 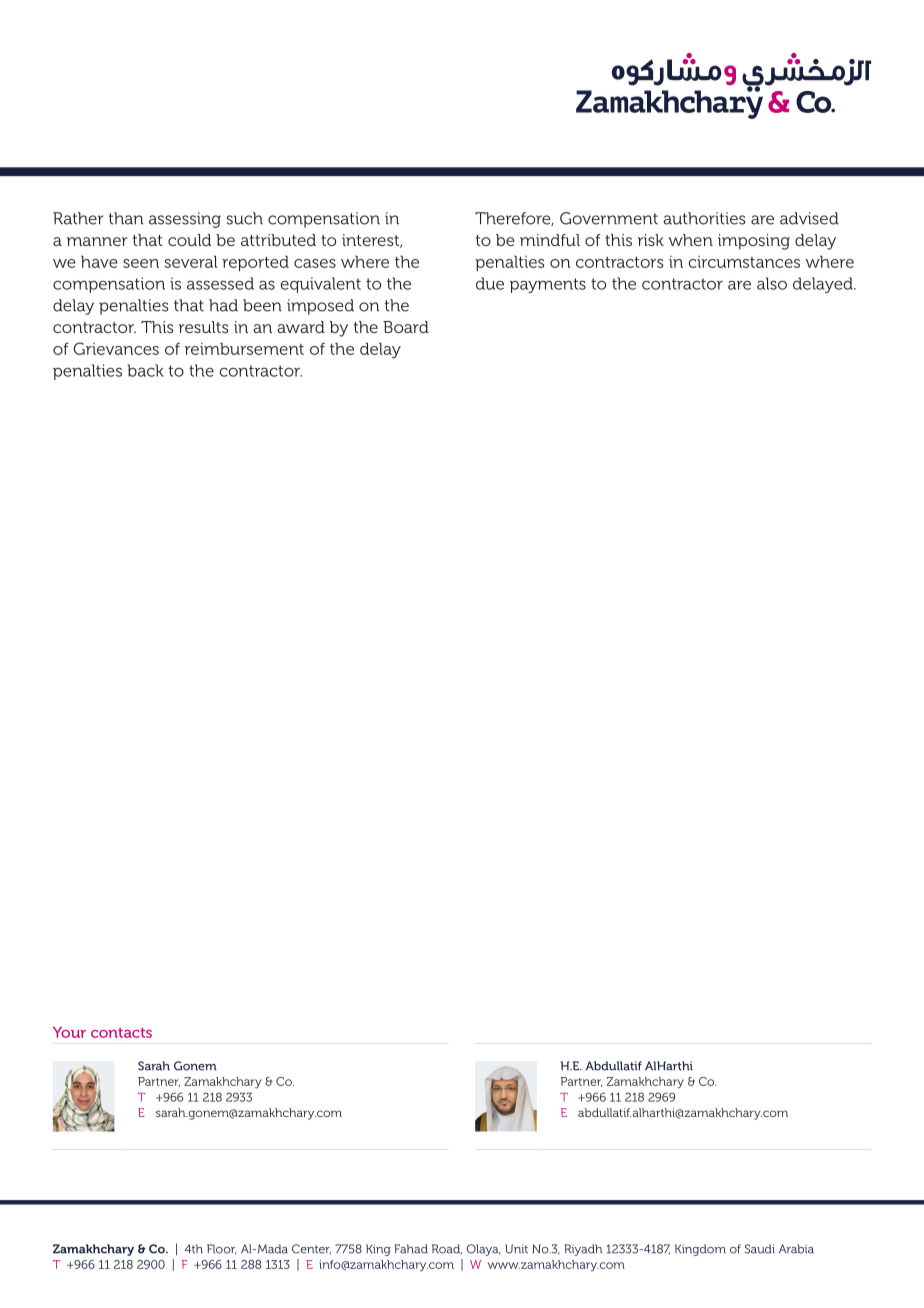 I want to click on Road, so click(x=447, y=1249).
